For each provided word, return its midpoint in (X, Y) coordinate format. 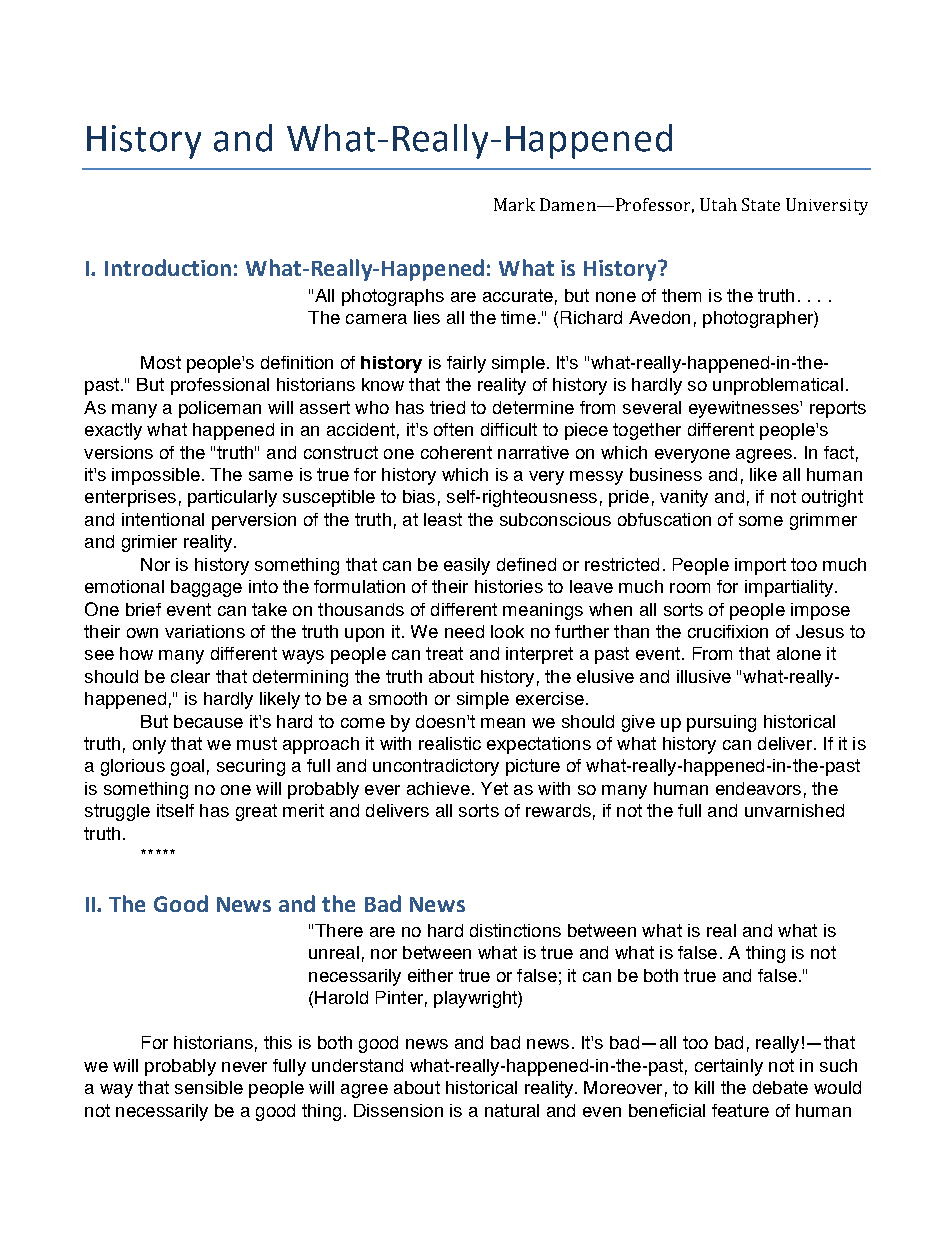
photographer (759, 319)
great (256, 812)
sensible (209, 1087)
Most (161, 362)
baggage (206, 588)
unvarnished (794, 810)
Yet (494, 788)
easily (467, 566)
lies (427, 317)
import (760, 566)
